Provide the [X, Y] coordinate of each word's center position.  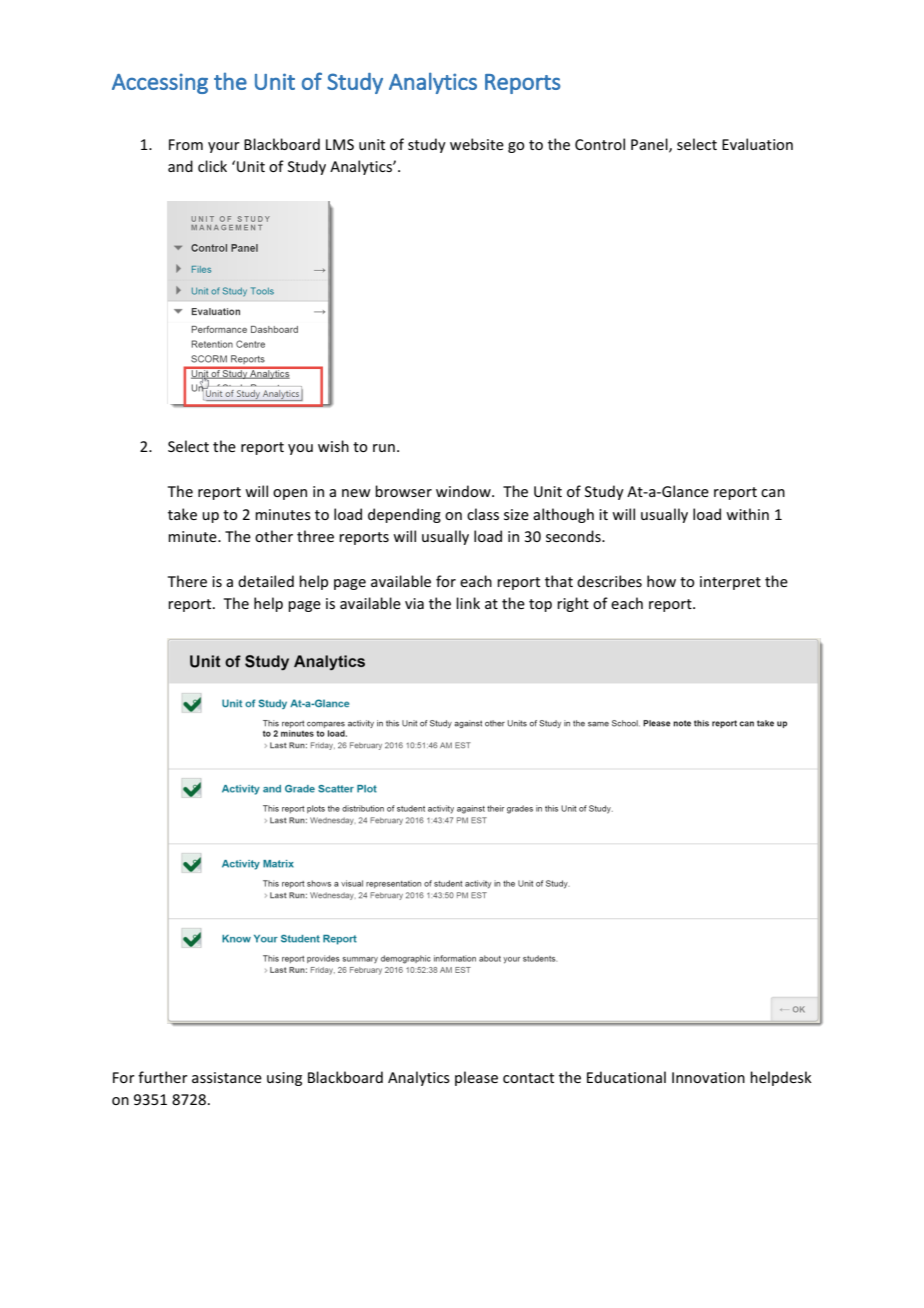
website [477, 144]
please [476, 1078]
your [224, 147]
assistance [227, 1077]
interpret [730, 583]
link [468, 603]
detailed [266, 581]
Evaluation [757, 144]
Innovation [708, 1077]
